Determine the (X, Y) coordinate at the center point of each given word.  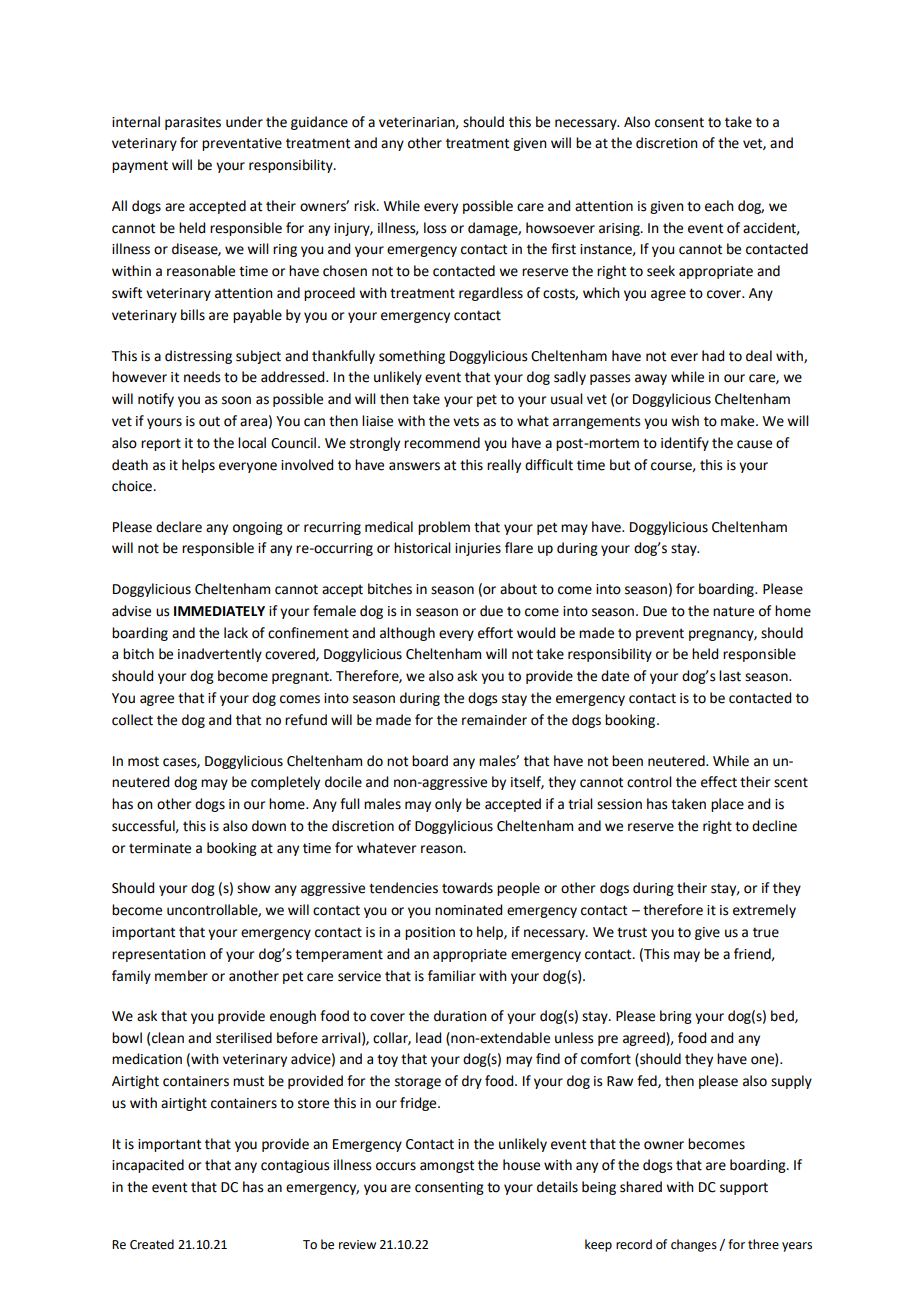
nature (733, 611)
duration (460, 1016)
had (713, 356)
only (448, 805)
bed (783, 1016)
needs (202, 377)
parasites (193, 123)
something (412, 357)
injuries (478, 549)
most (143, 761)
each (719, 206)
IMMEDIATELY (219, 611)
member (181, 976)
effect (719, 782)
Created (152, 1244)
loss (435, 228)
